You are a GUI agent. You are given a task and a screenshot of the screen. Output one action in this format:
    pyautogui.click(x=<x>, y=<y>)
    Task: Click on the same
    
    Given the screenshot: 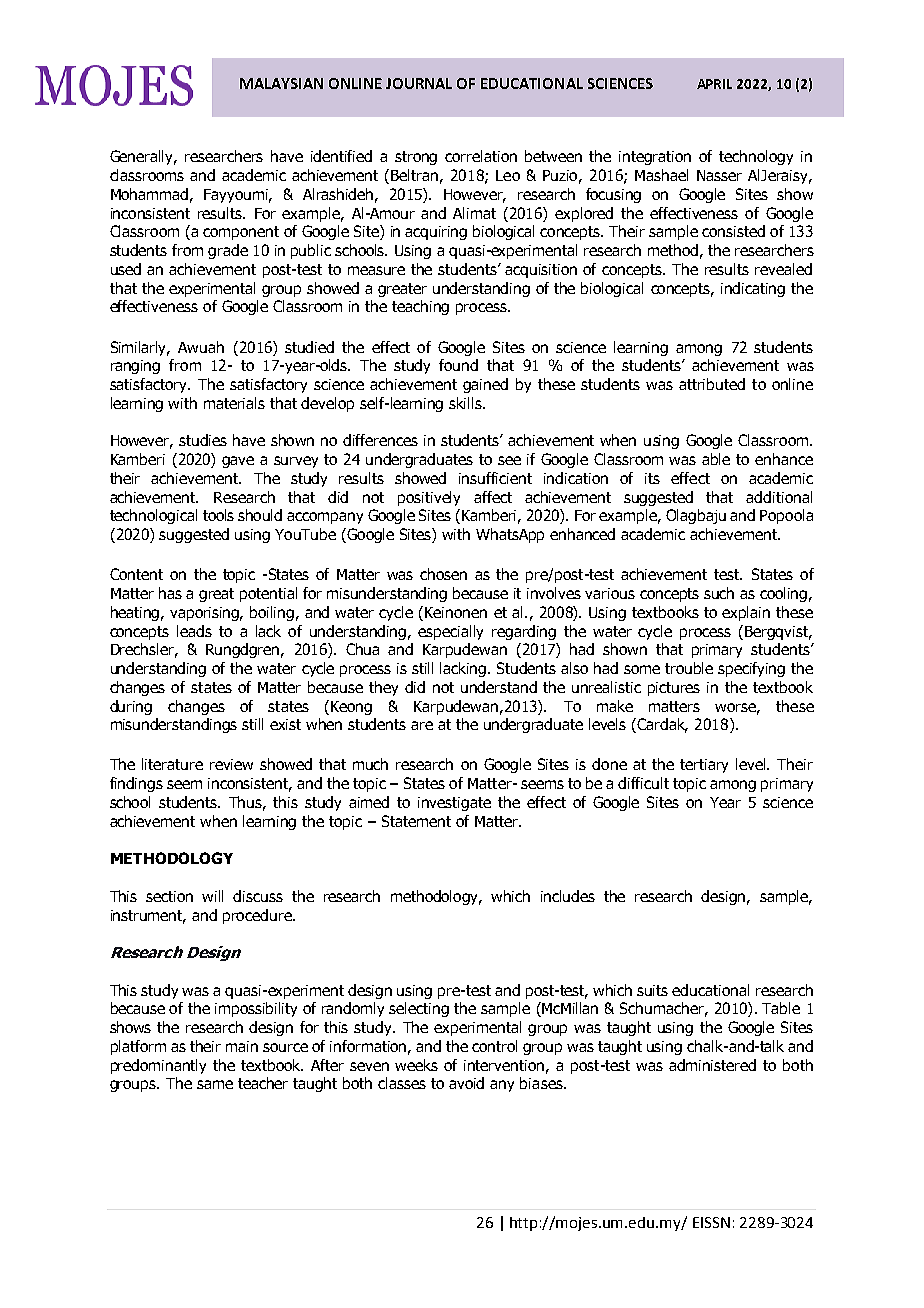 What is the action you would take?
    pyautogui.click(x=215, y=1084)
